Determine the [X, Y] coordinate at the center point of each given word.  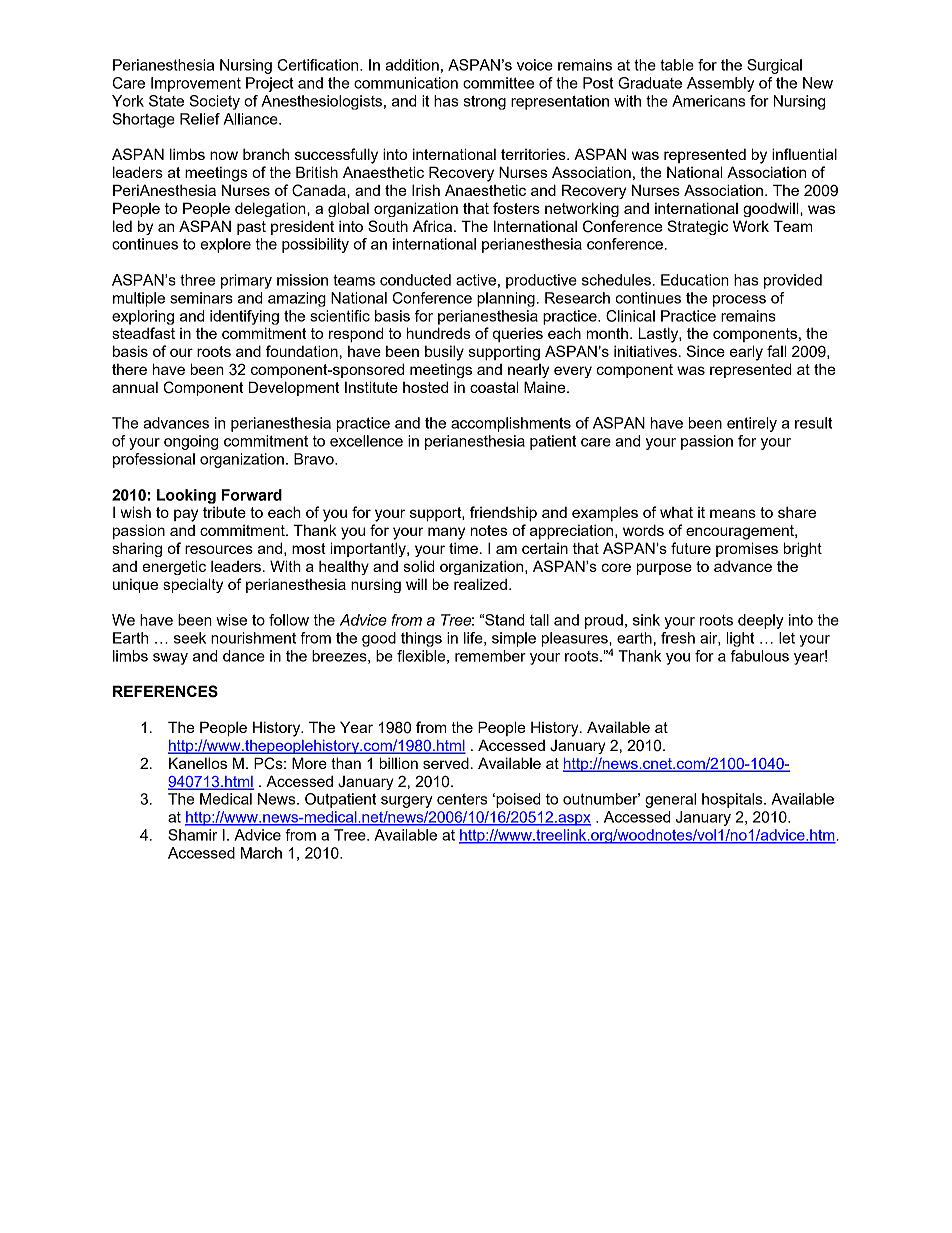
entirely [752, 424]
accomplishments [511, 424]
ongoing [191, 442]
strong [484, 103]
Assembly [720, 84]
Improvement [196, 84]
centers [462, 799]
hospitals [733, 800]
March [261, 853]
